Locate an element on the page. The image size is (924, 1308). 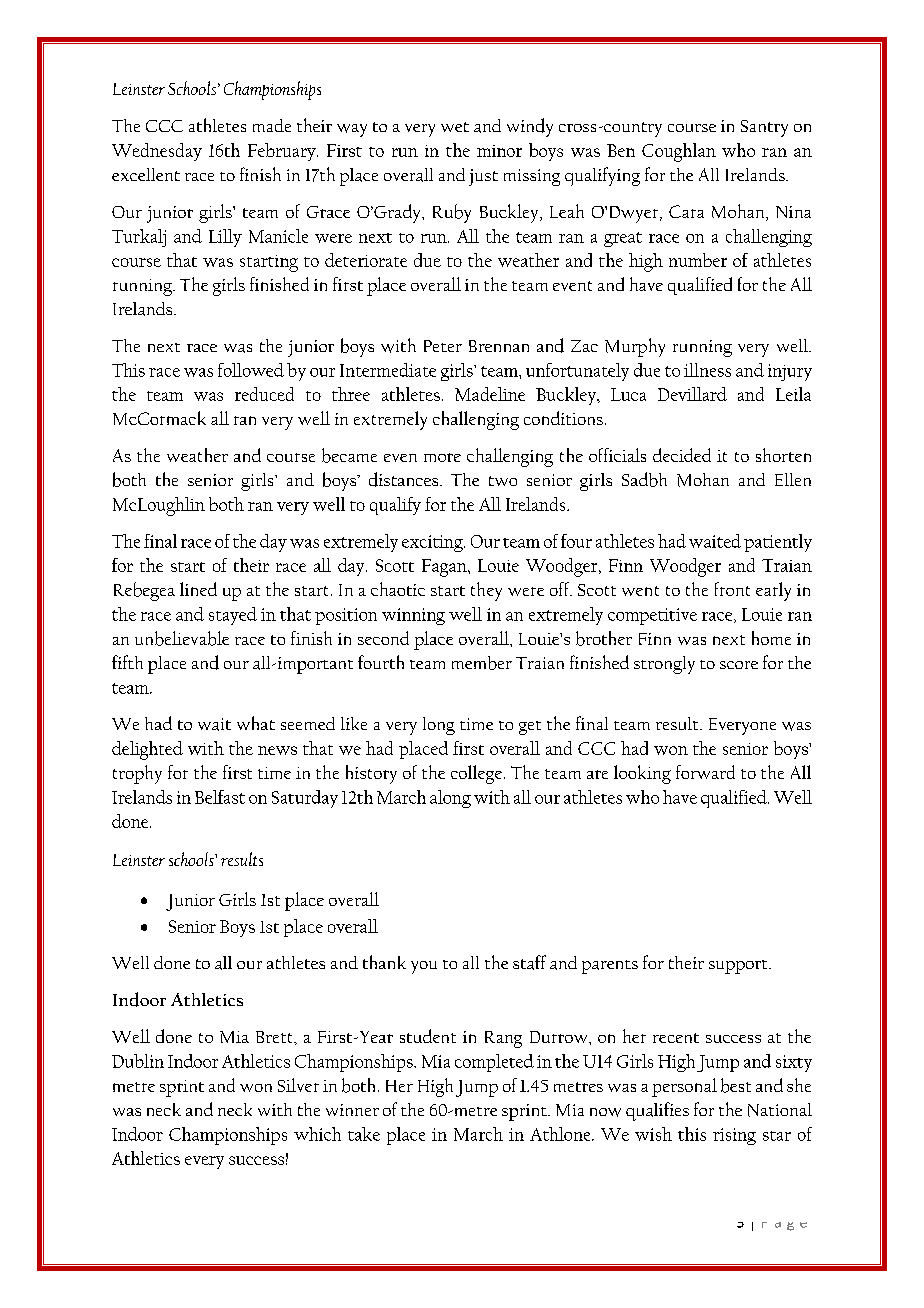
just is located at coordinates (483, 177).
